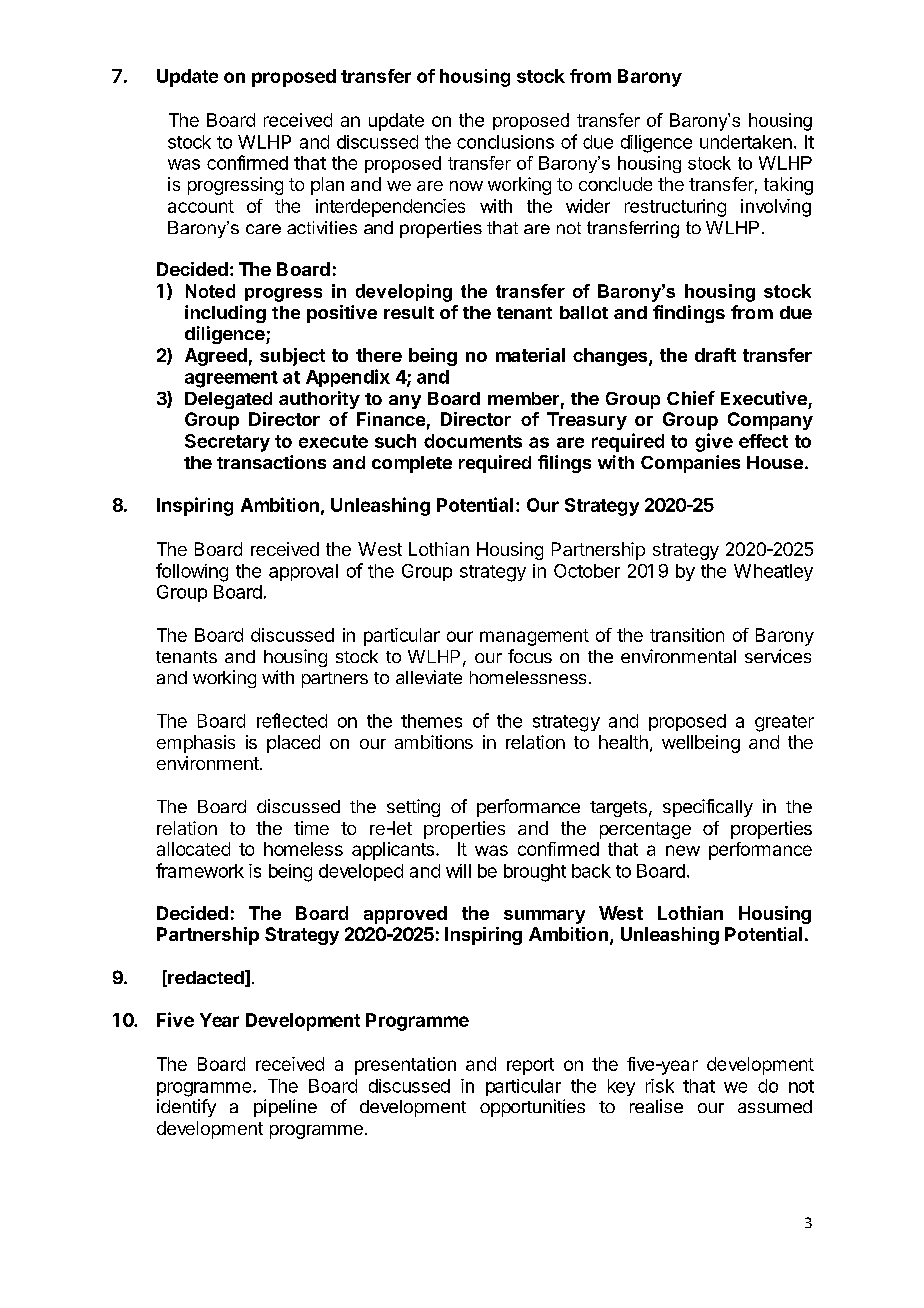 The image size is (924, 1308). Describe the element at coordinates (687, 635) in the screenshot. I see `transition` at that location.
